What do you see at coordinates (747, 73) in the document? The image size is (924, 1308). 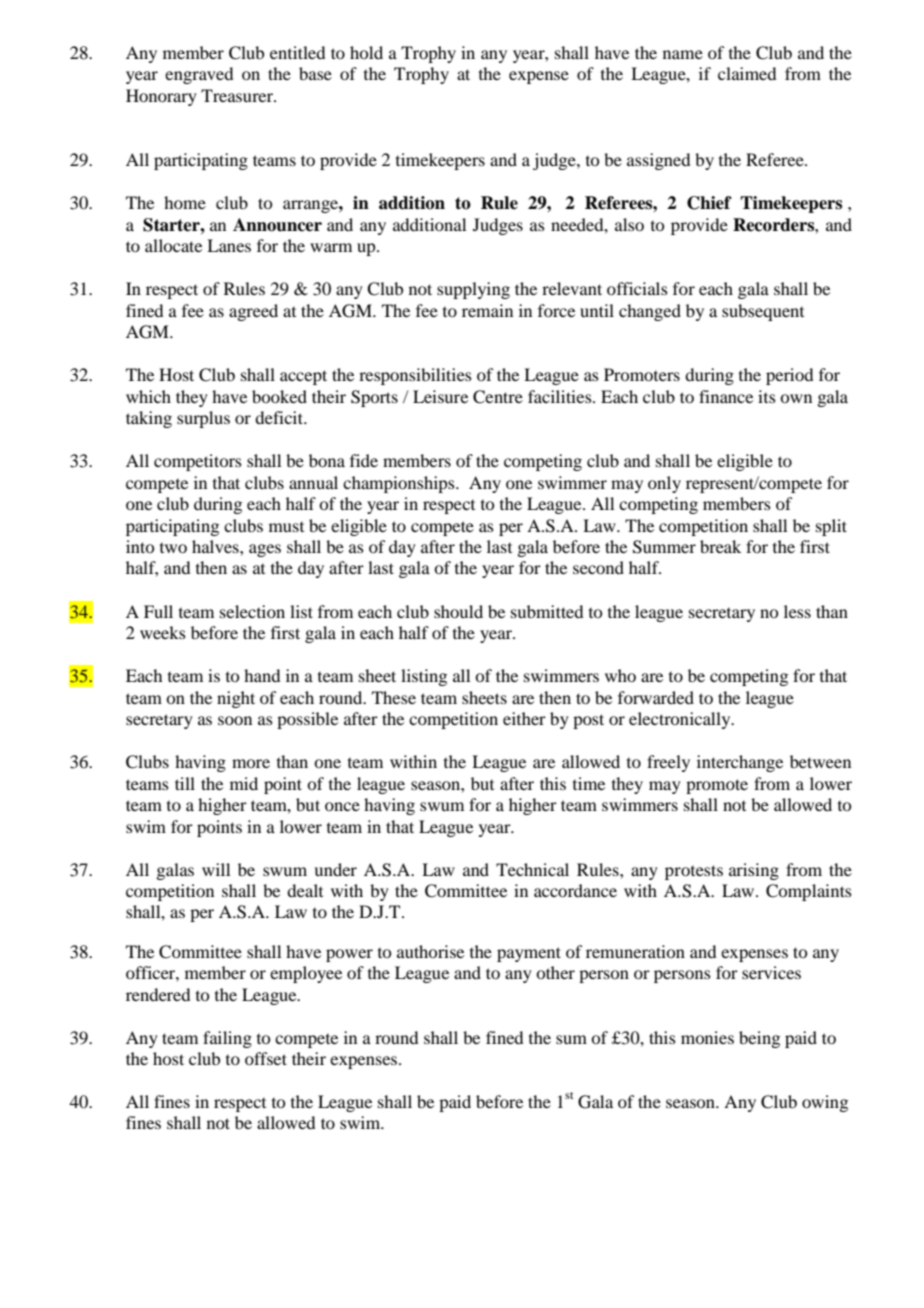 I see `claimed` at bounding box center [747, 73].
